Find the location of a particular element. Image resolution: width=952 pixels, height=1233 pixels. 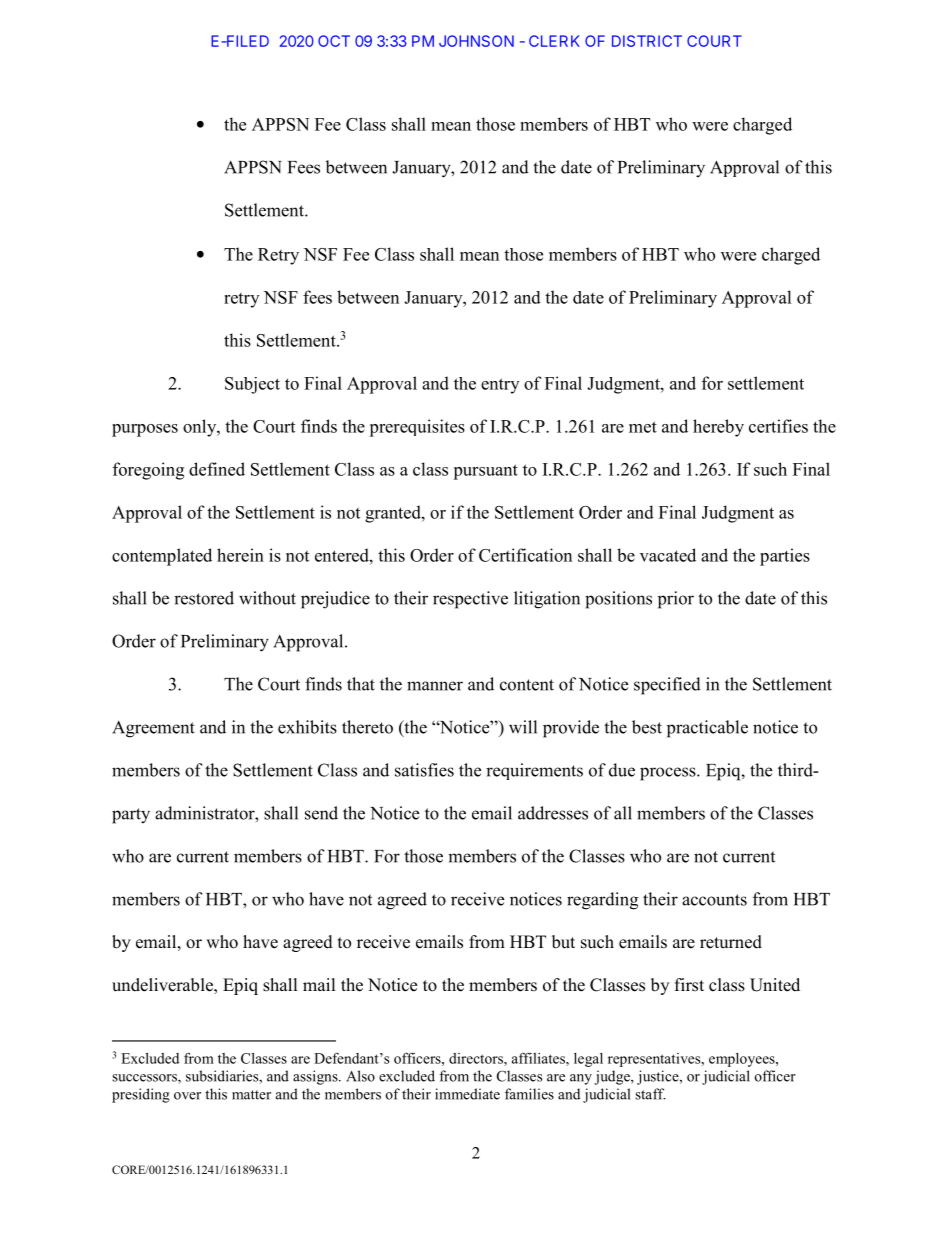

Subject is located at coordinates (252, 385).
